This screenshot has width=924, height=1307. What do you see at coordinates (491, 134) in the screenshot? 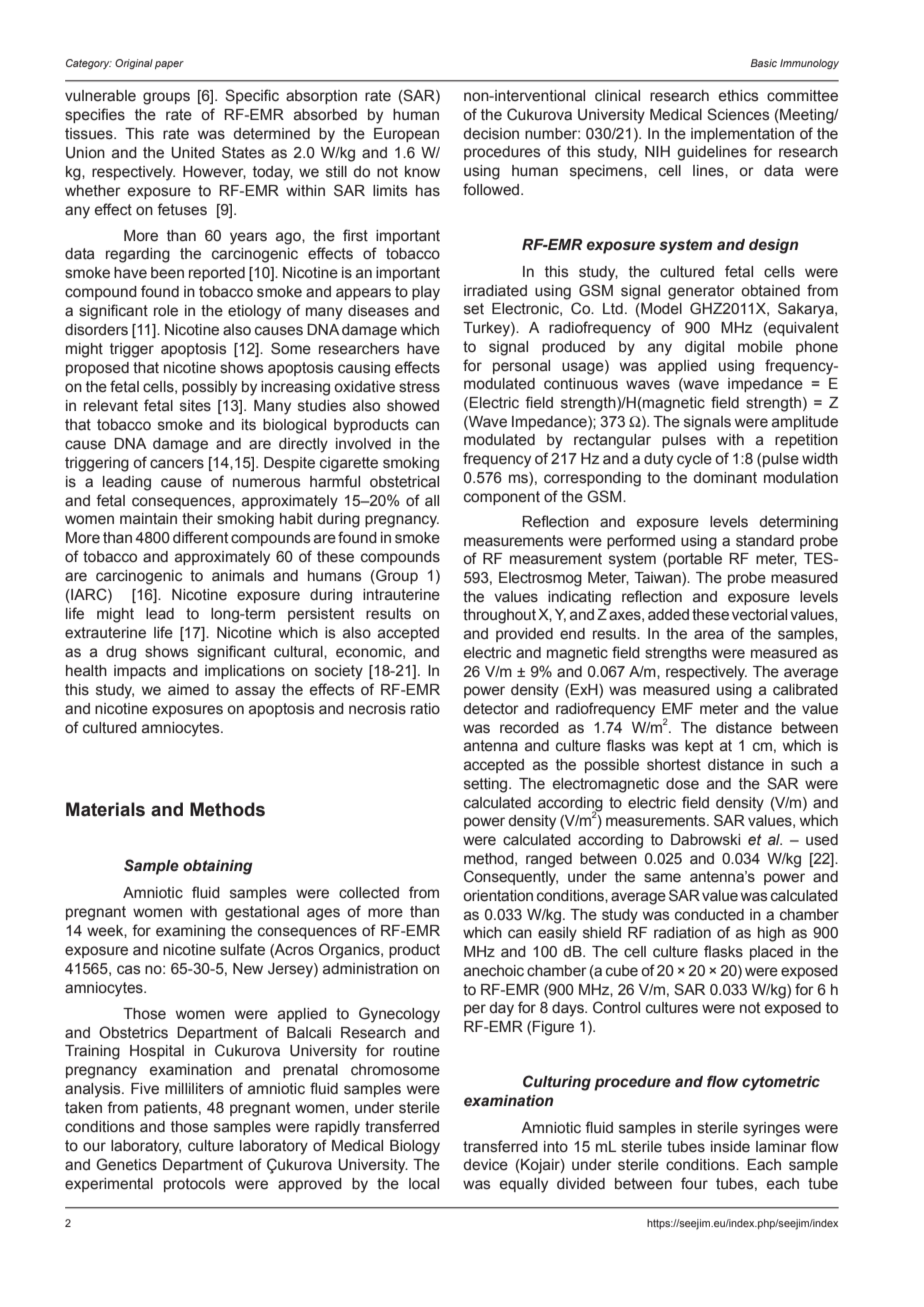
I see `decision` at bounding box center [491, 134].
